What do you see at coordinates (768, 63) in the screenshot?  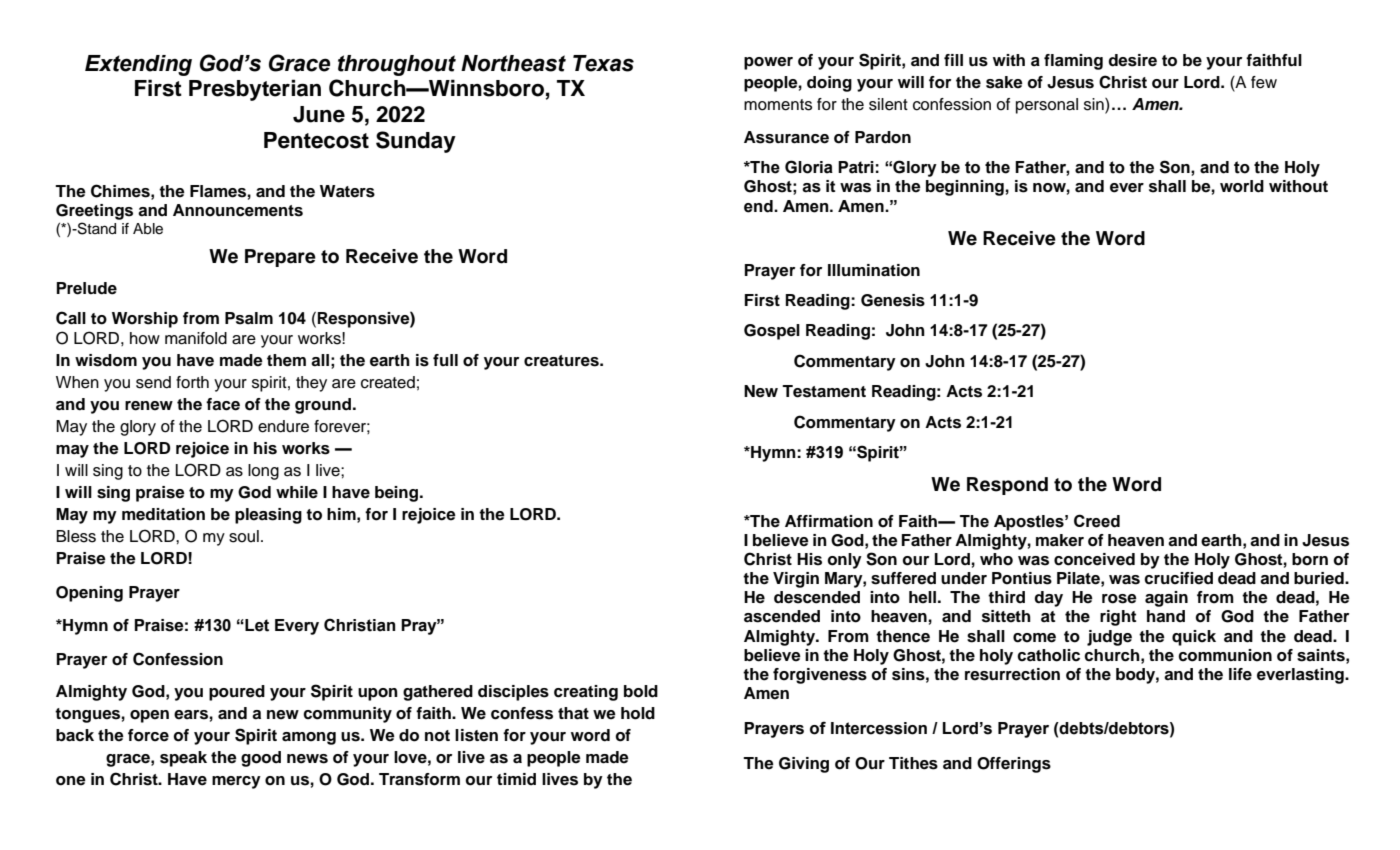 I see `power` at bounding box center [768, 63].
